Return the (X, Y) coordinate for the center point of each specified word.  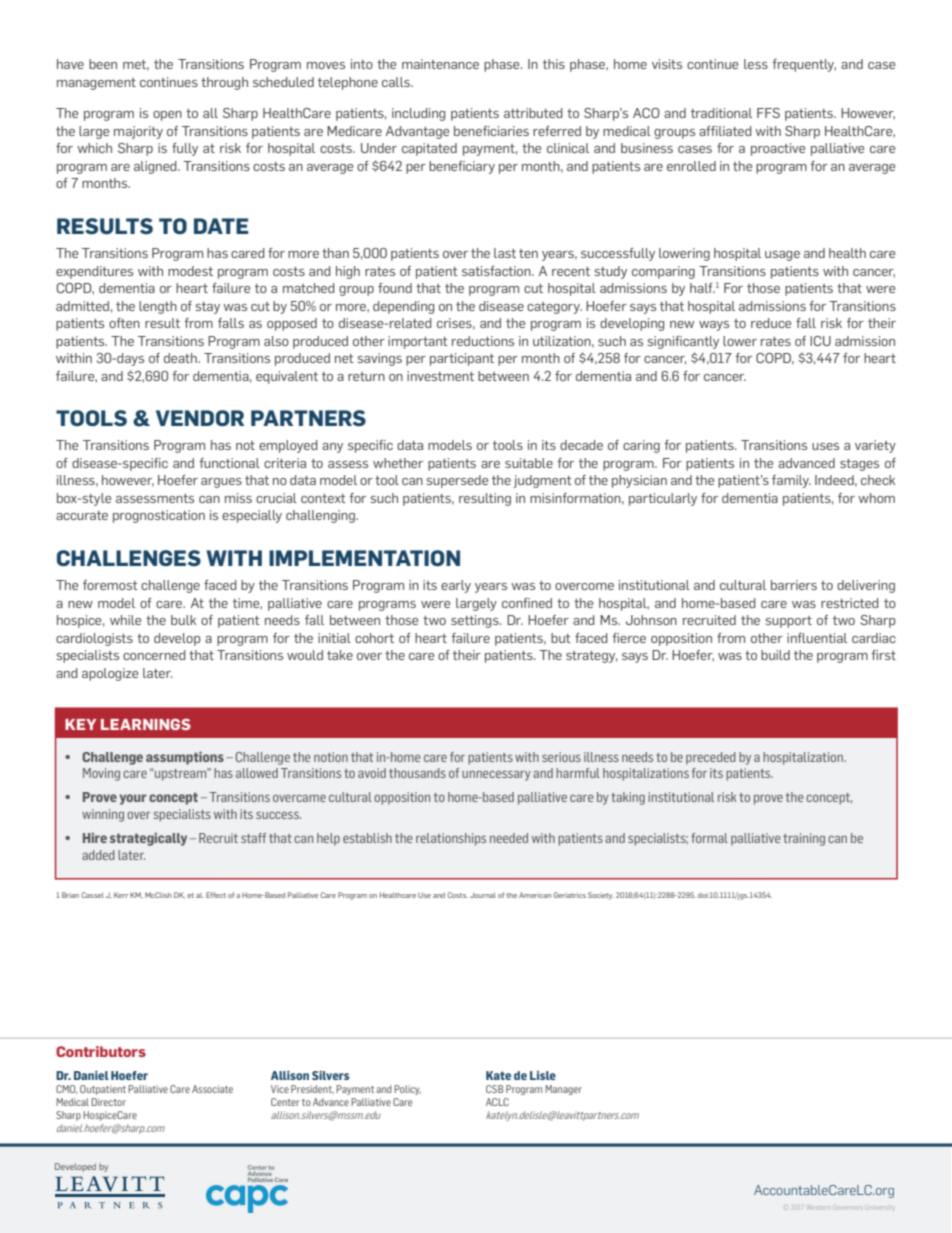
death (181, 358)
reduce (771, 323)
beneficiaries (491, 131)
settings (476, 621)
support (789, 622)
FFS (768, 113)
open (167, 116)
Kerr (121, 895)
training (804, 839)
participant (462, 359)
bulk (183, 620)
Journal (483, 895)
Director (108, 1102)
